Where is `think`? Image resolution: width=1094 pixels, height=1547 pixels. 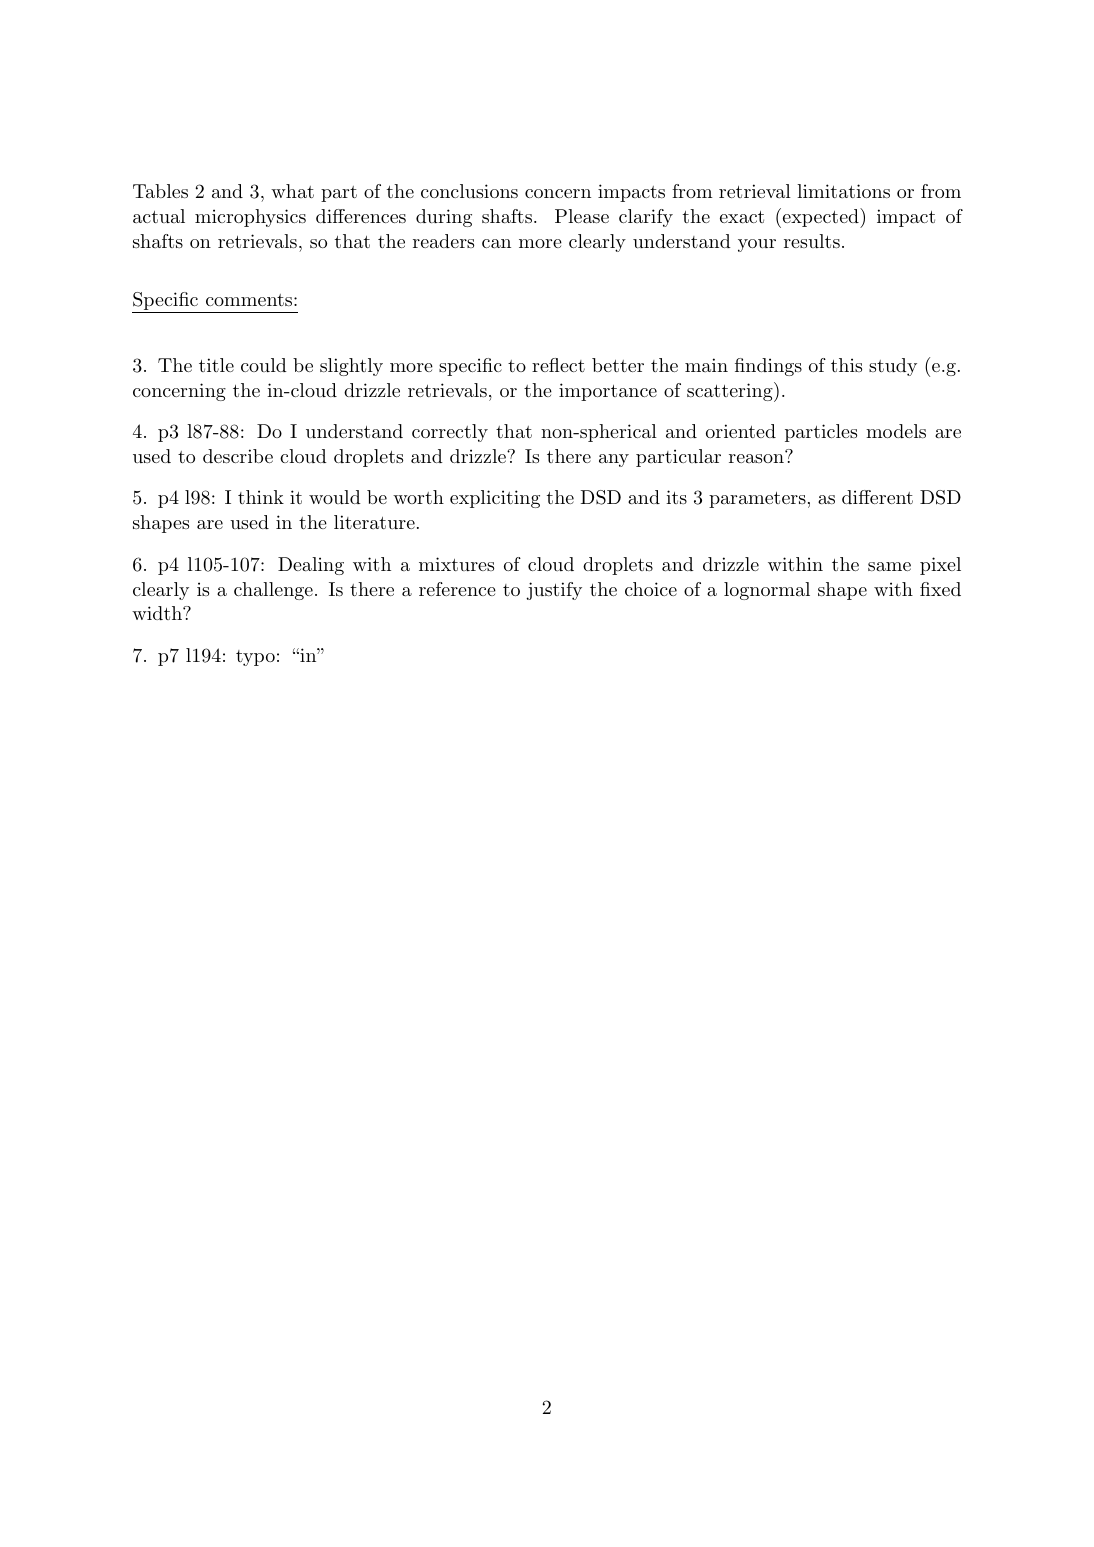 think is located at coordinates (261, 497).
